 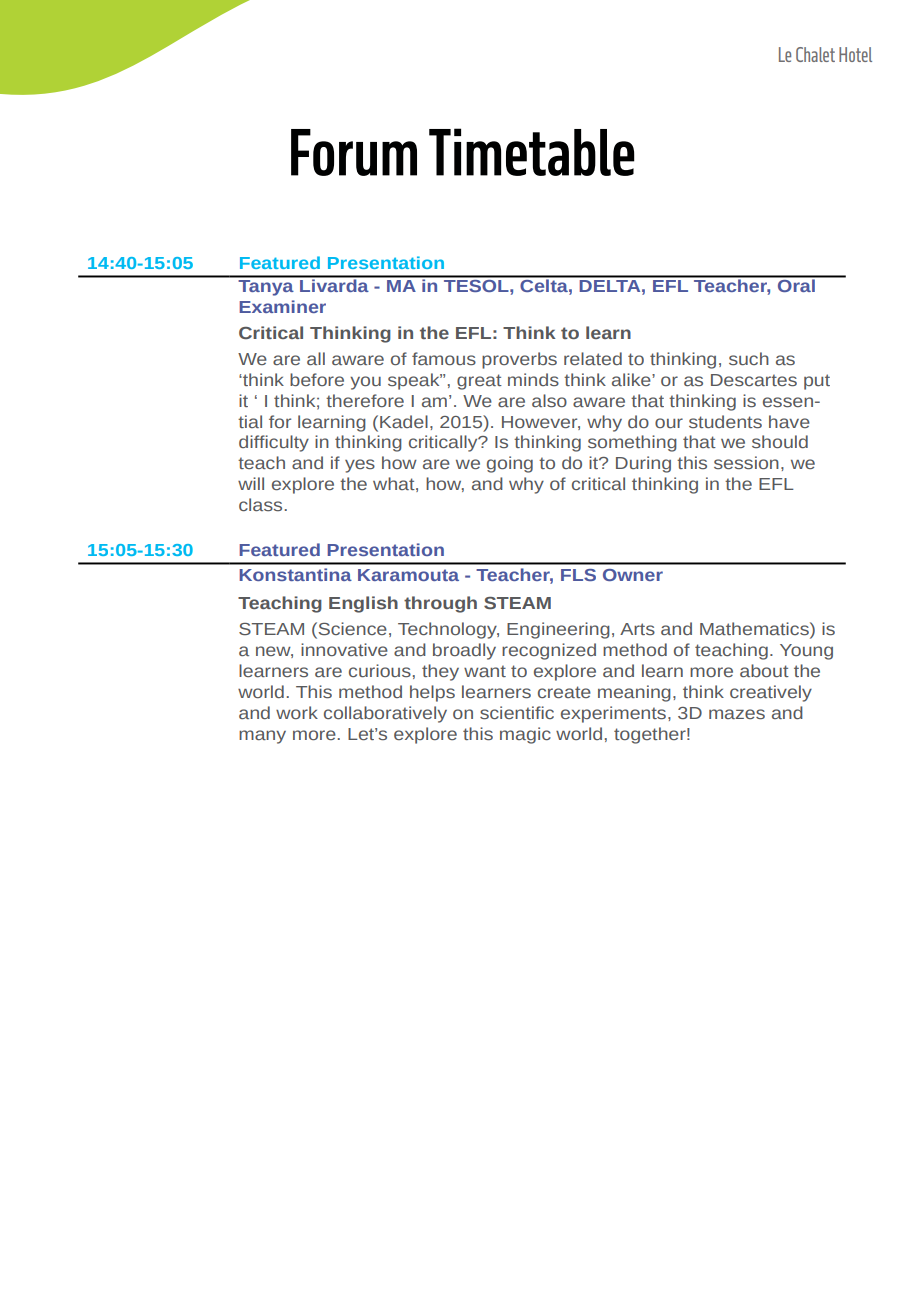 What do you see at coordinates (517, 712) in the screenshot?
I see `scientific` at bounding box center [517, 712].
